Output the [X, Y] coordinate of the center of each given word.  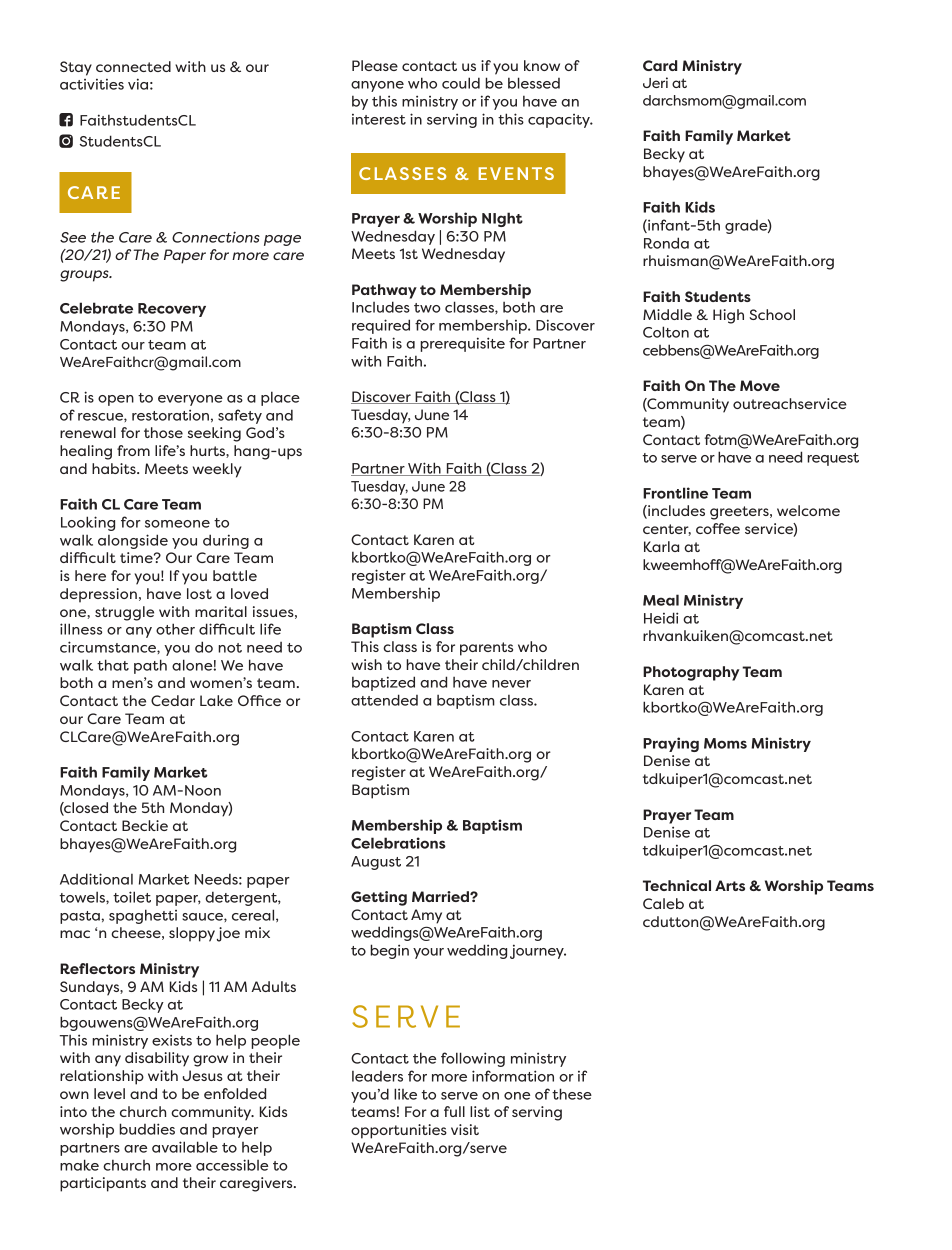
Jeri [655, 82]
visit [465, 1129]
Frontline [675, 493]
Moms [725, 743]
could [461, 83]
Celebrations [398, 843]
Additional [96, 879]
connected [133, 66]
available [185, 1147]
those [163, 432]
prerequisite [462, 344]
